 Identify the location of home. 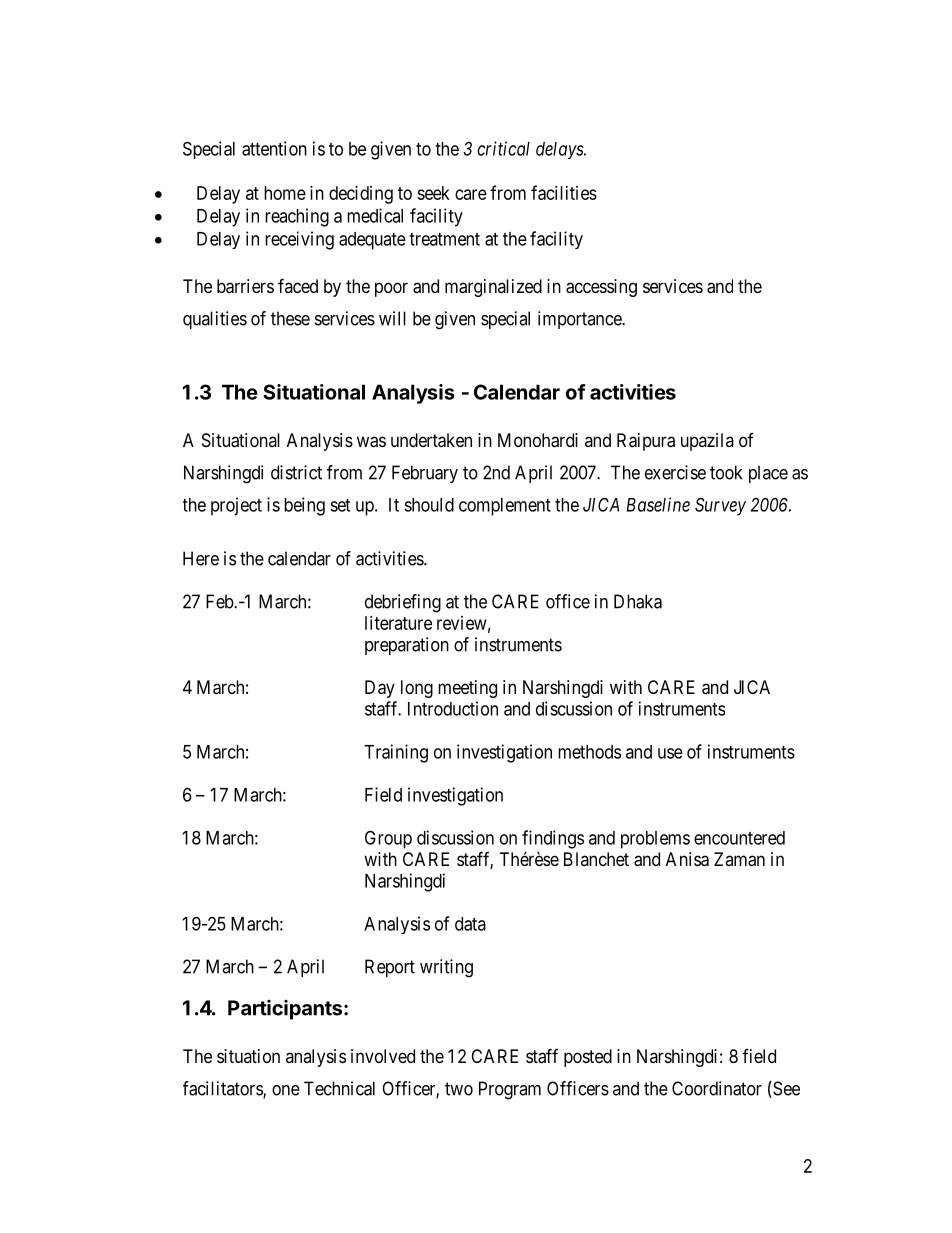
(285, 193).
